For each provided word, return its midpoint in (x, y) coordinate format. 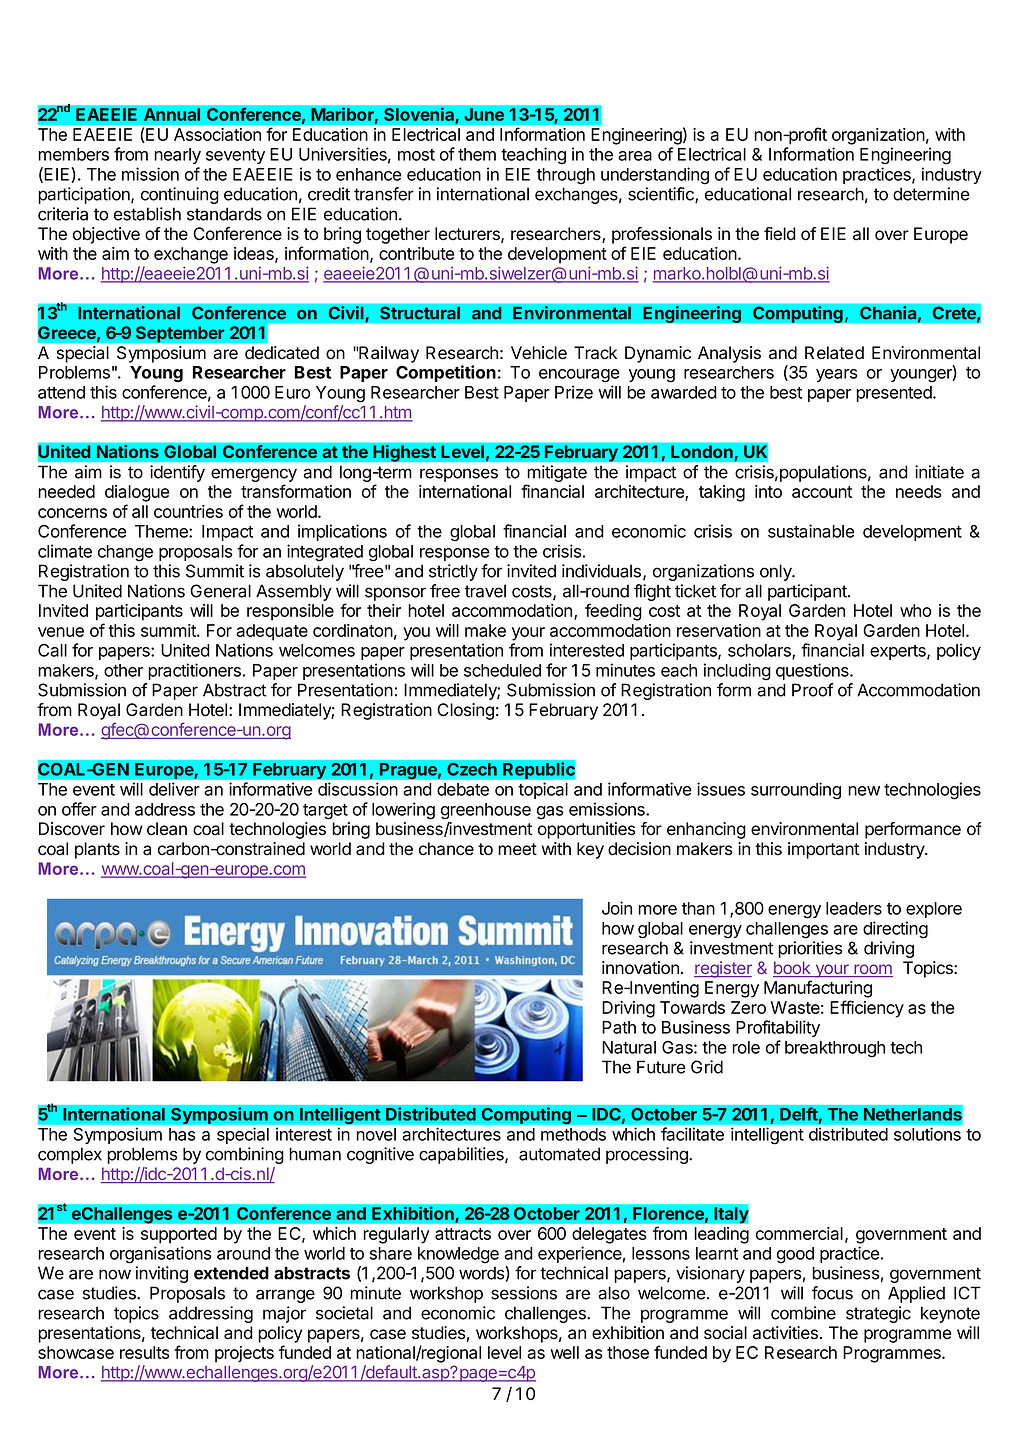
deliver (174, 789)
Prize (574, 392)
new (864, 791)
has (182, 1134)
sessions (524, 1293)
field (780, 234)
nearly (177, 156)
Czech (472, 769)
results (144, 1352)
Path (619, 1027)
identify (177, 473)
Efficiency (867, 1009)
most (416, 155)
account (822, 492)
